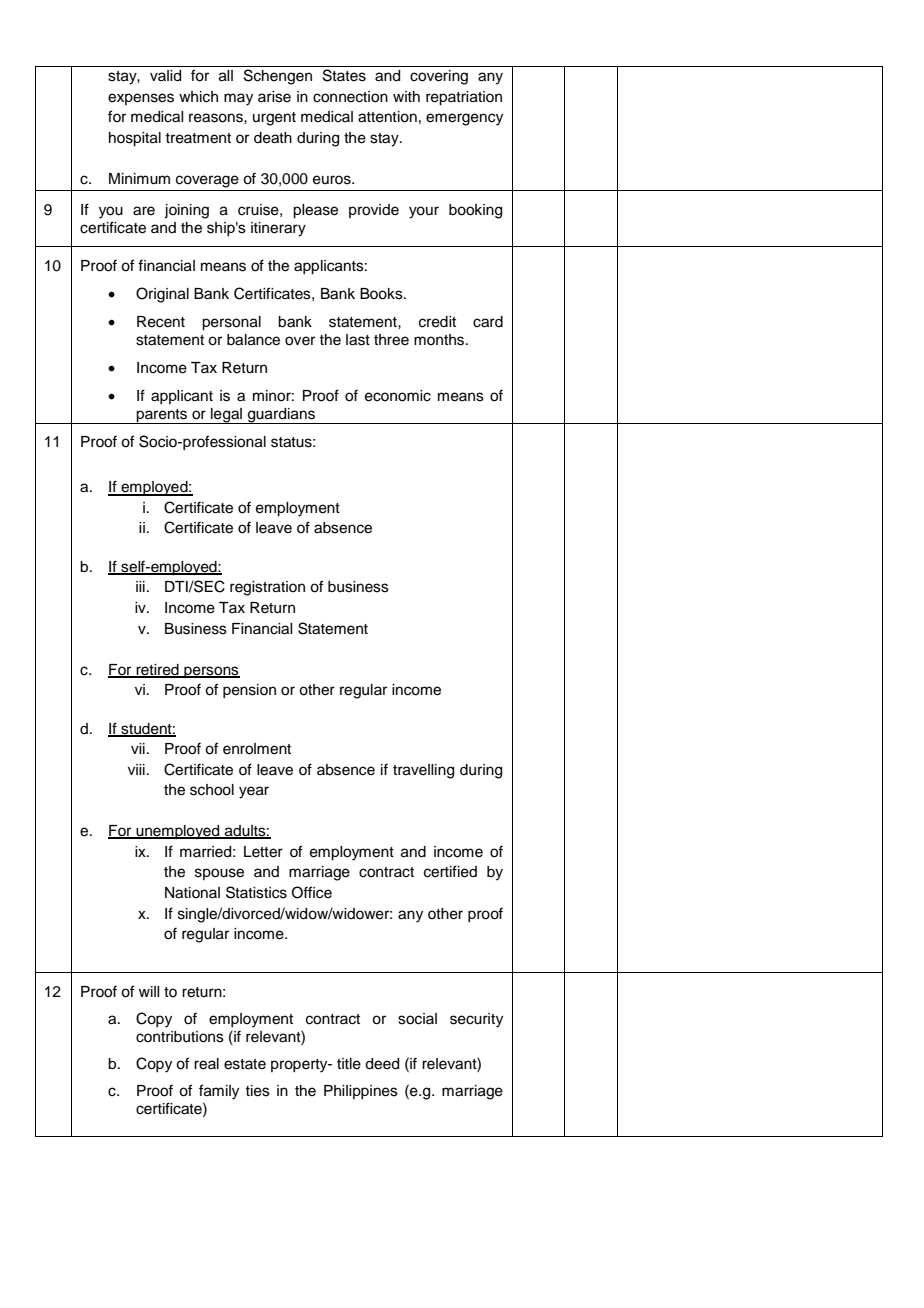 The height and width of the document is (1308, 924). What do you see at coordinates (198, 97) in the document?
I see `which` at bounding box center [198, 97].
